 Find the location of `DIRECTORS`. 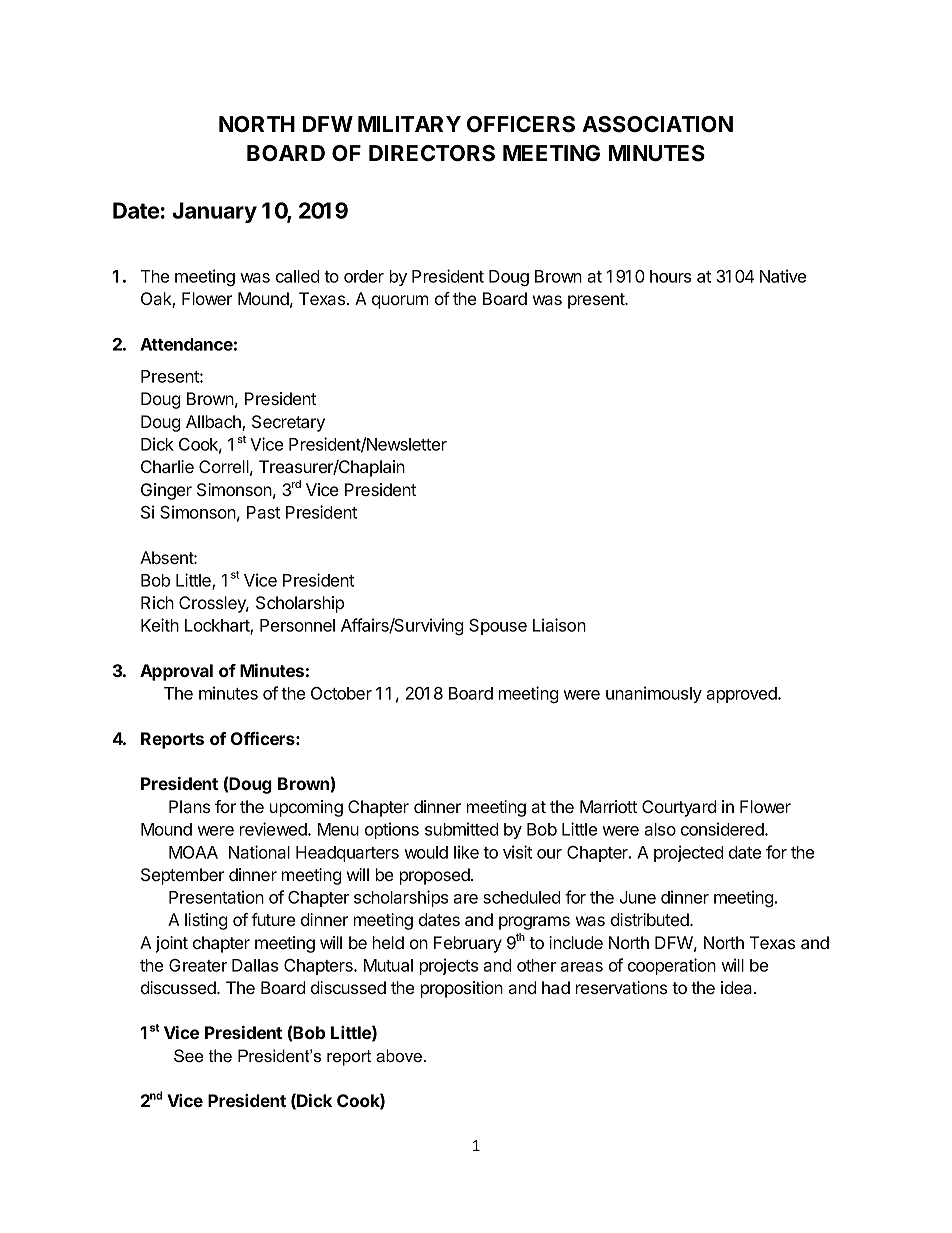

DIRECTORS is located at coordinates (432, 153).
